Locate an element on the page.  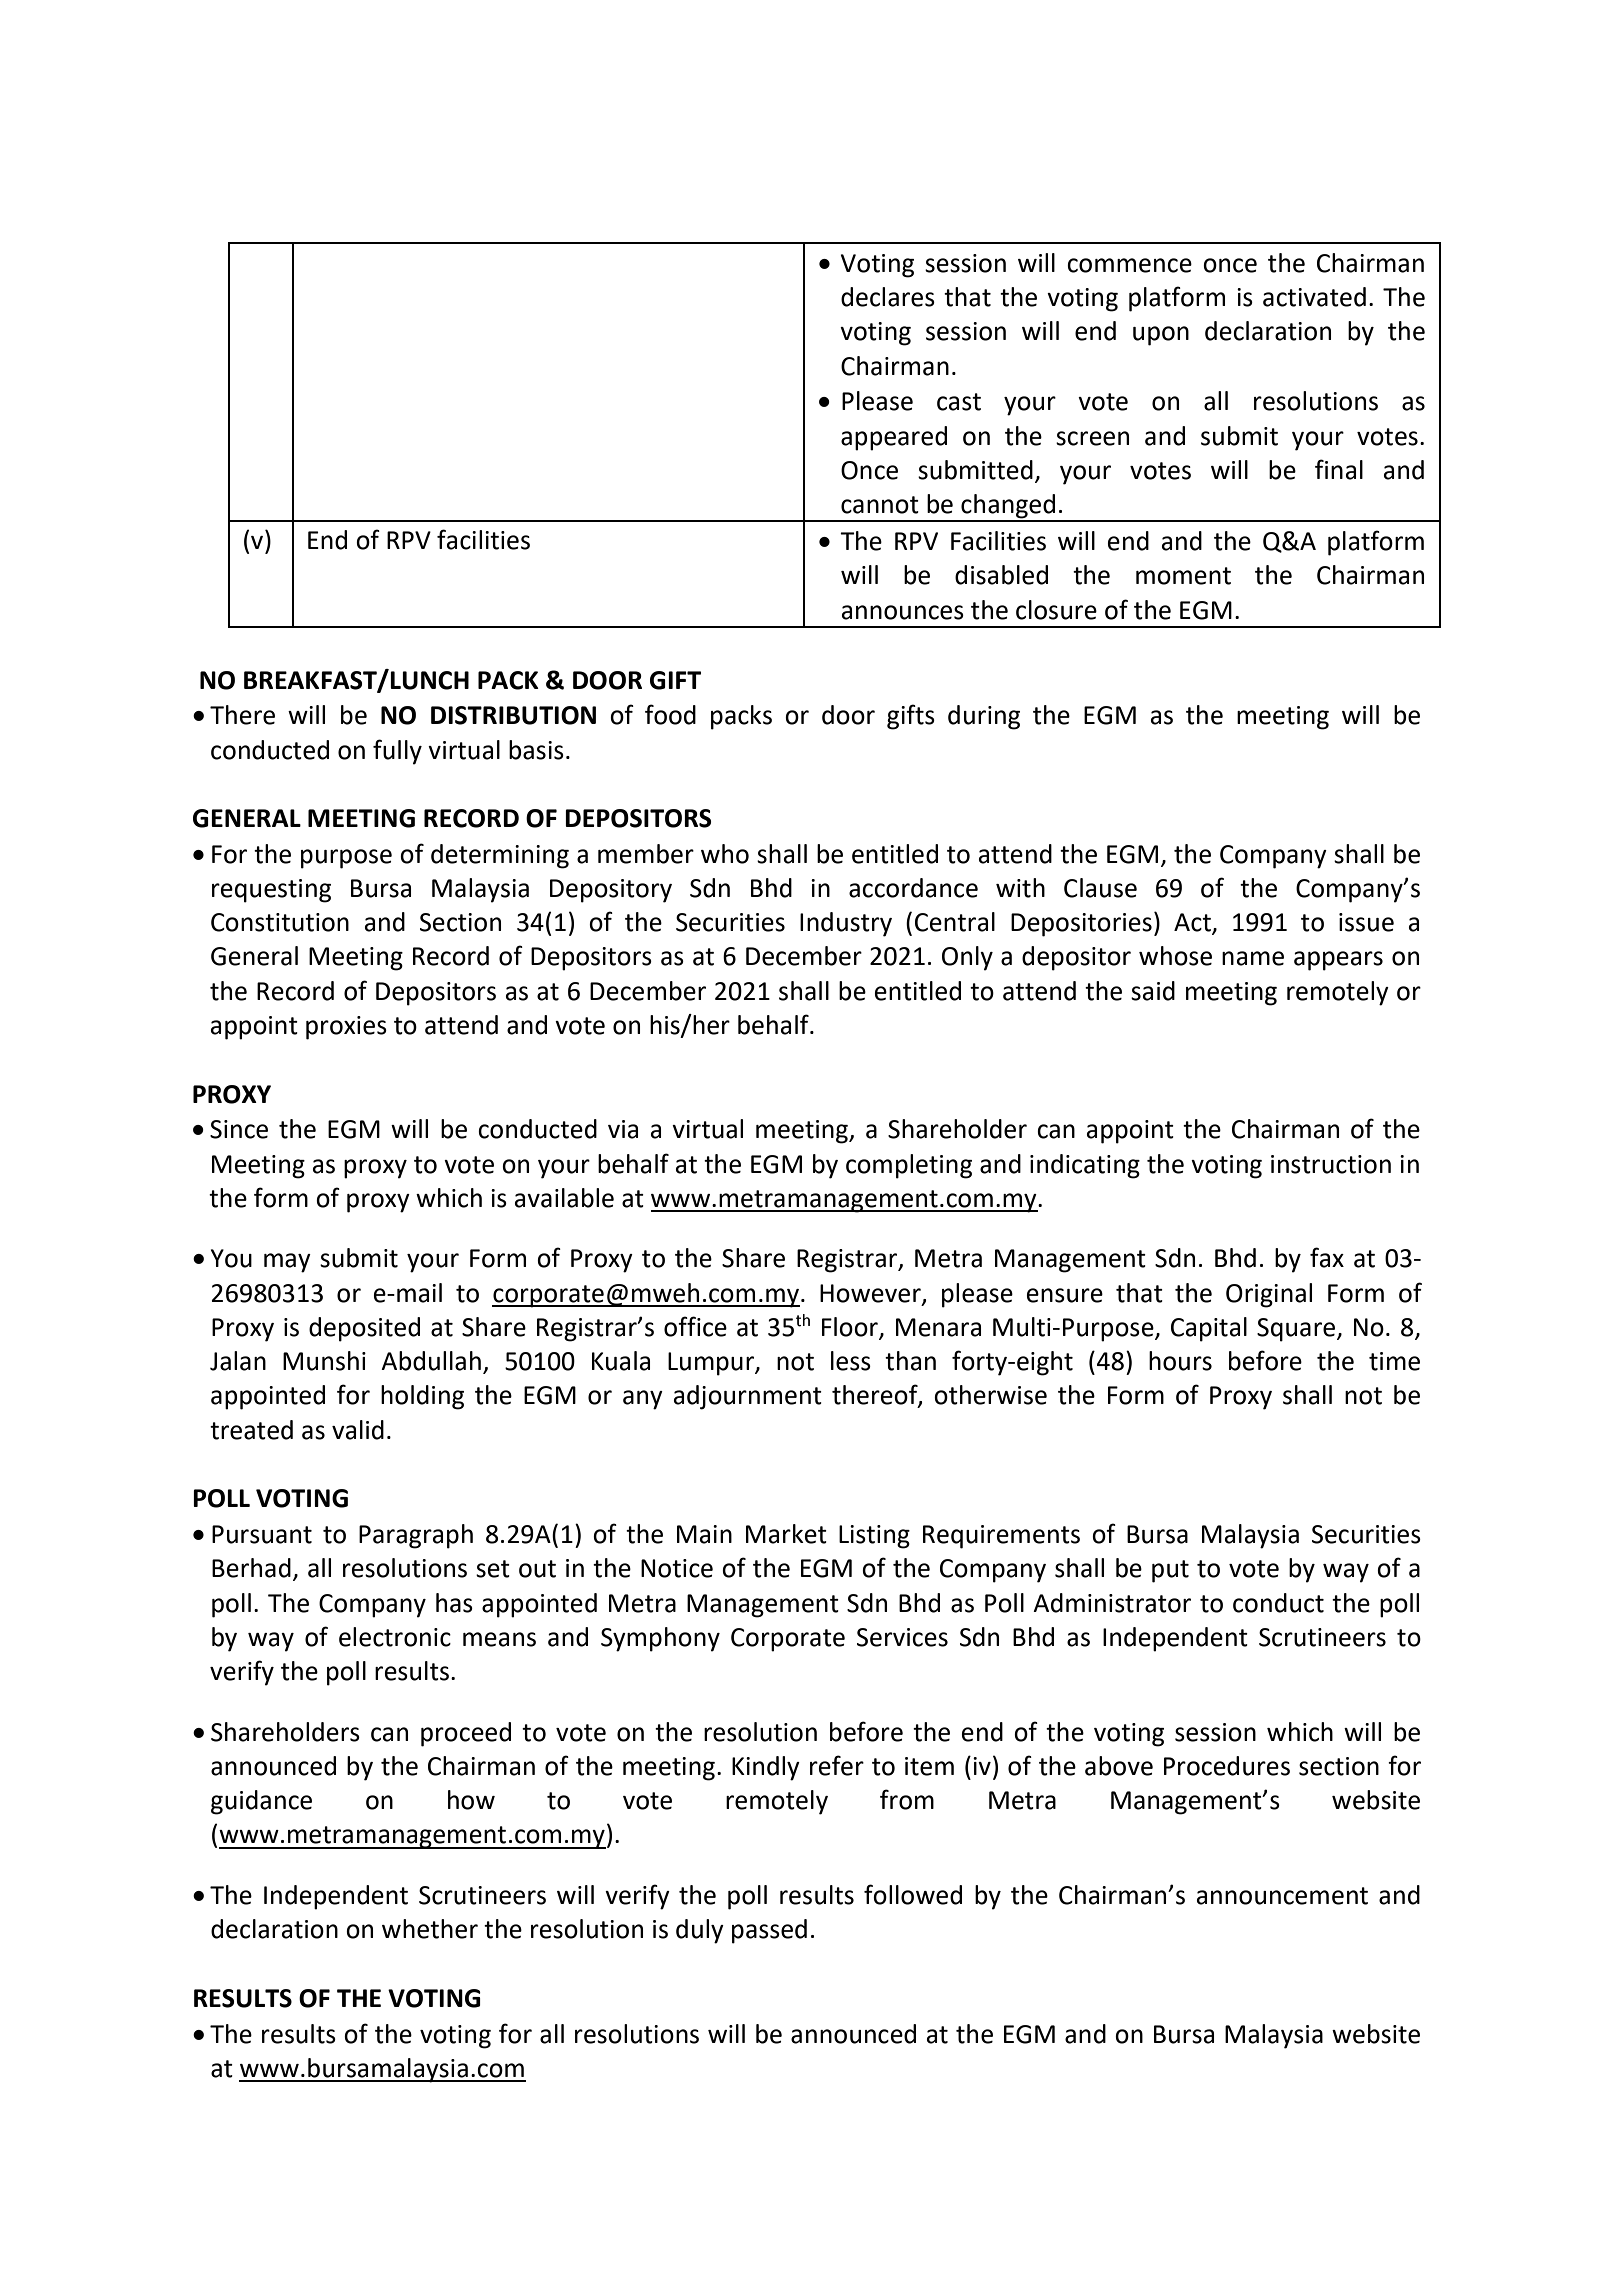
Industry is located at coordinates (846, 924).
